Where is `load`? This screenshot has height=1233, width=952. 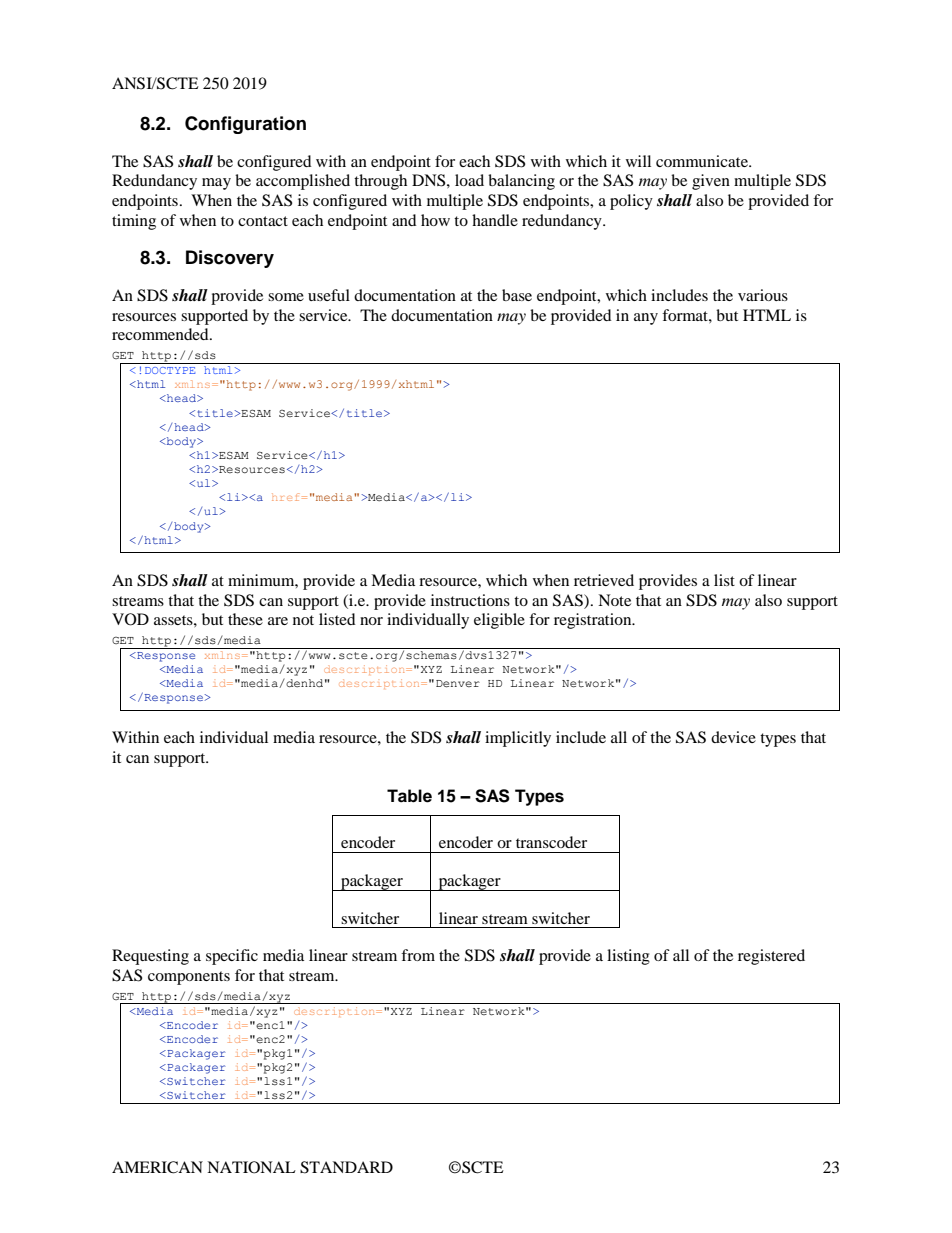
load is located at coordinates (469, 180).
